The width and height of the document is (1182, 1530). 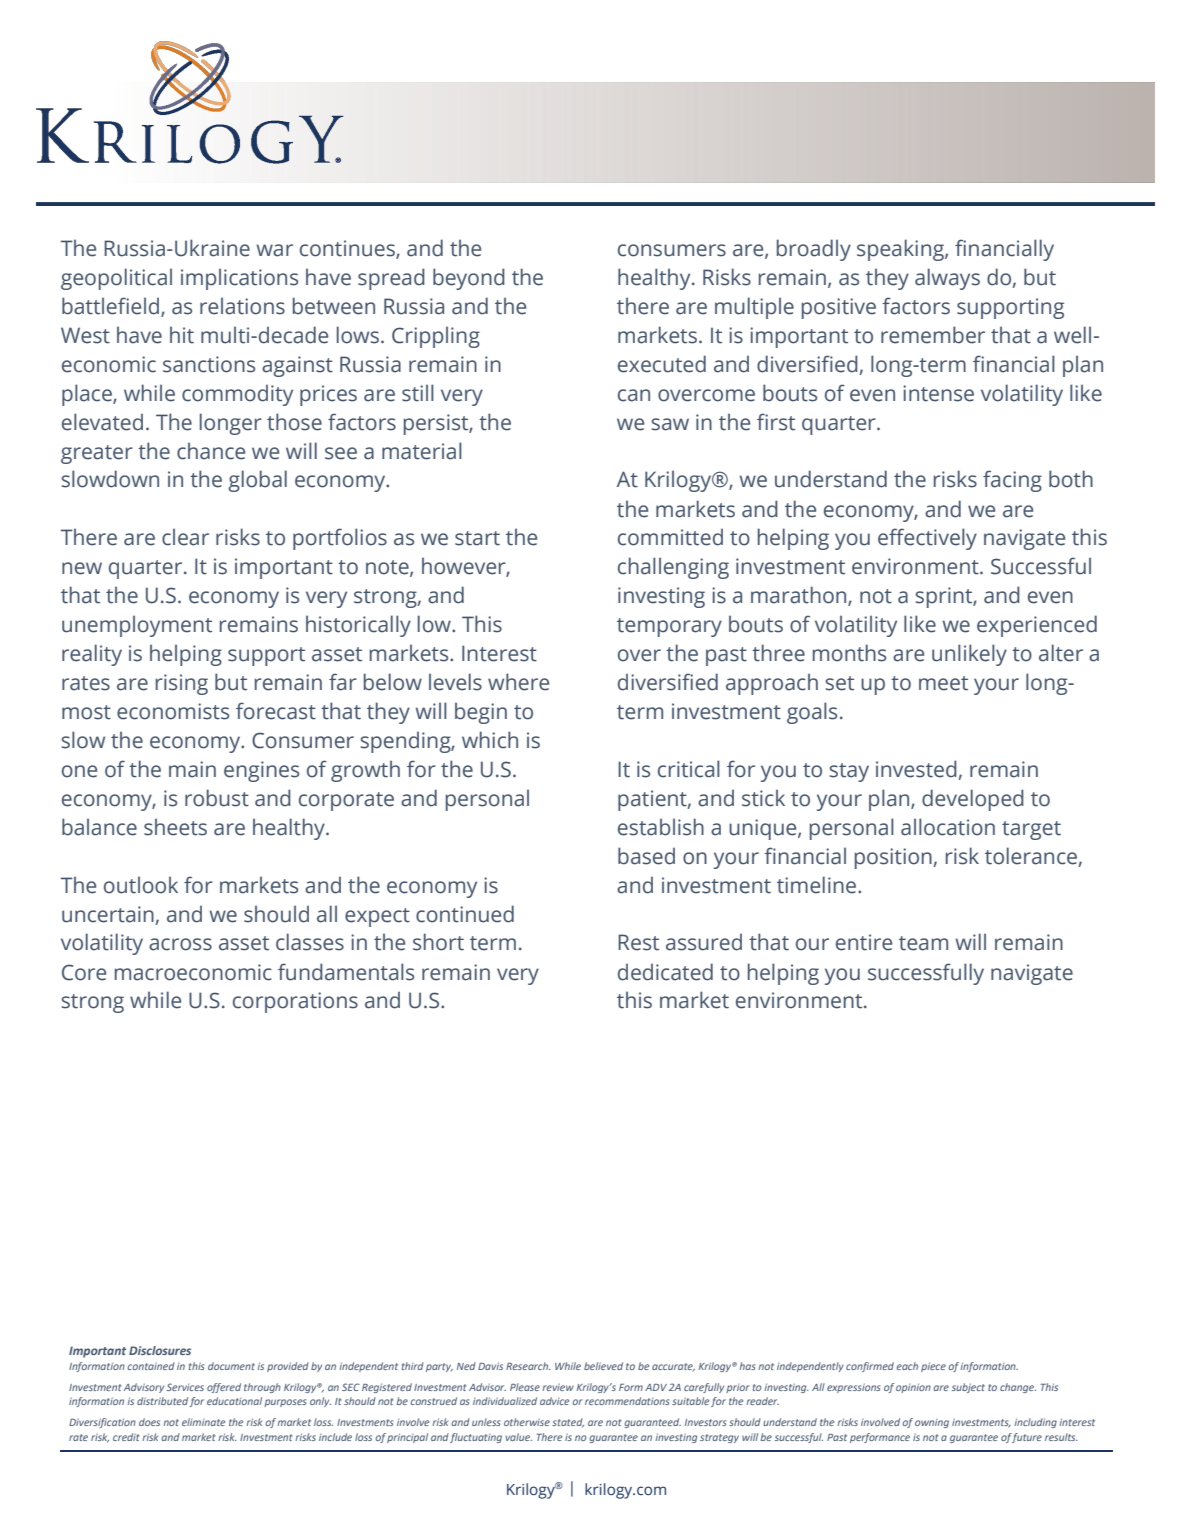 What do you see at coordinates (665, 972) in the document?
I see `dedicated` at bounding box center [665, 972].
